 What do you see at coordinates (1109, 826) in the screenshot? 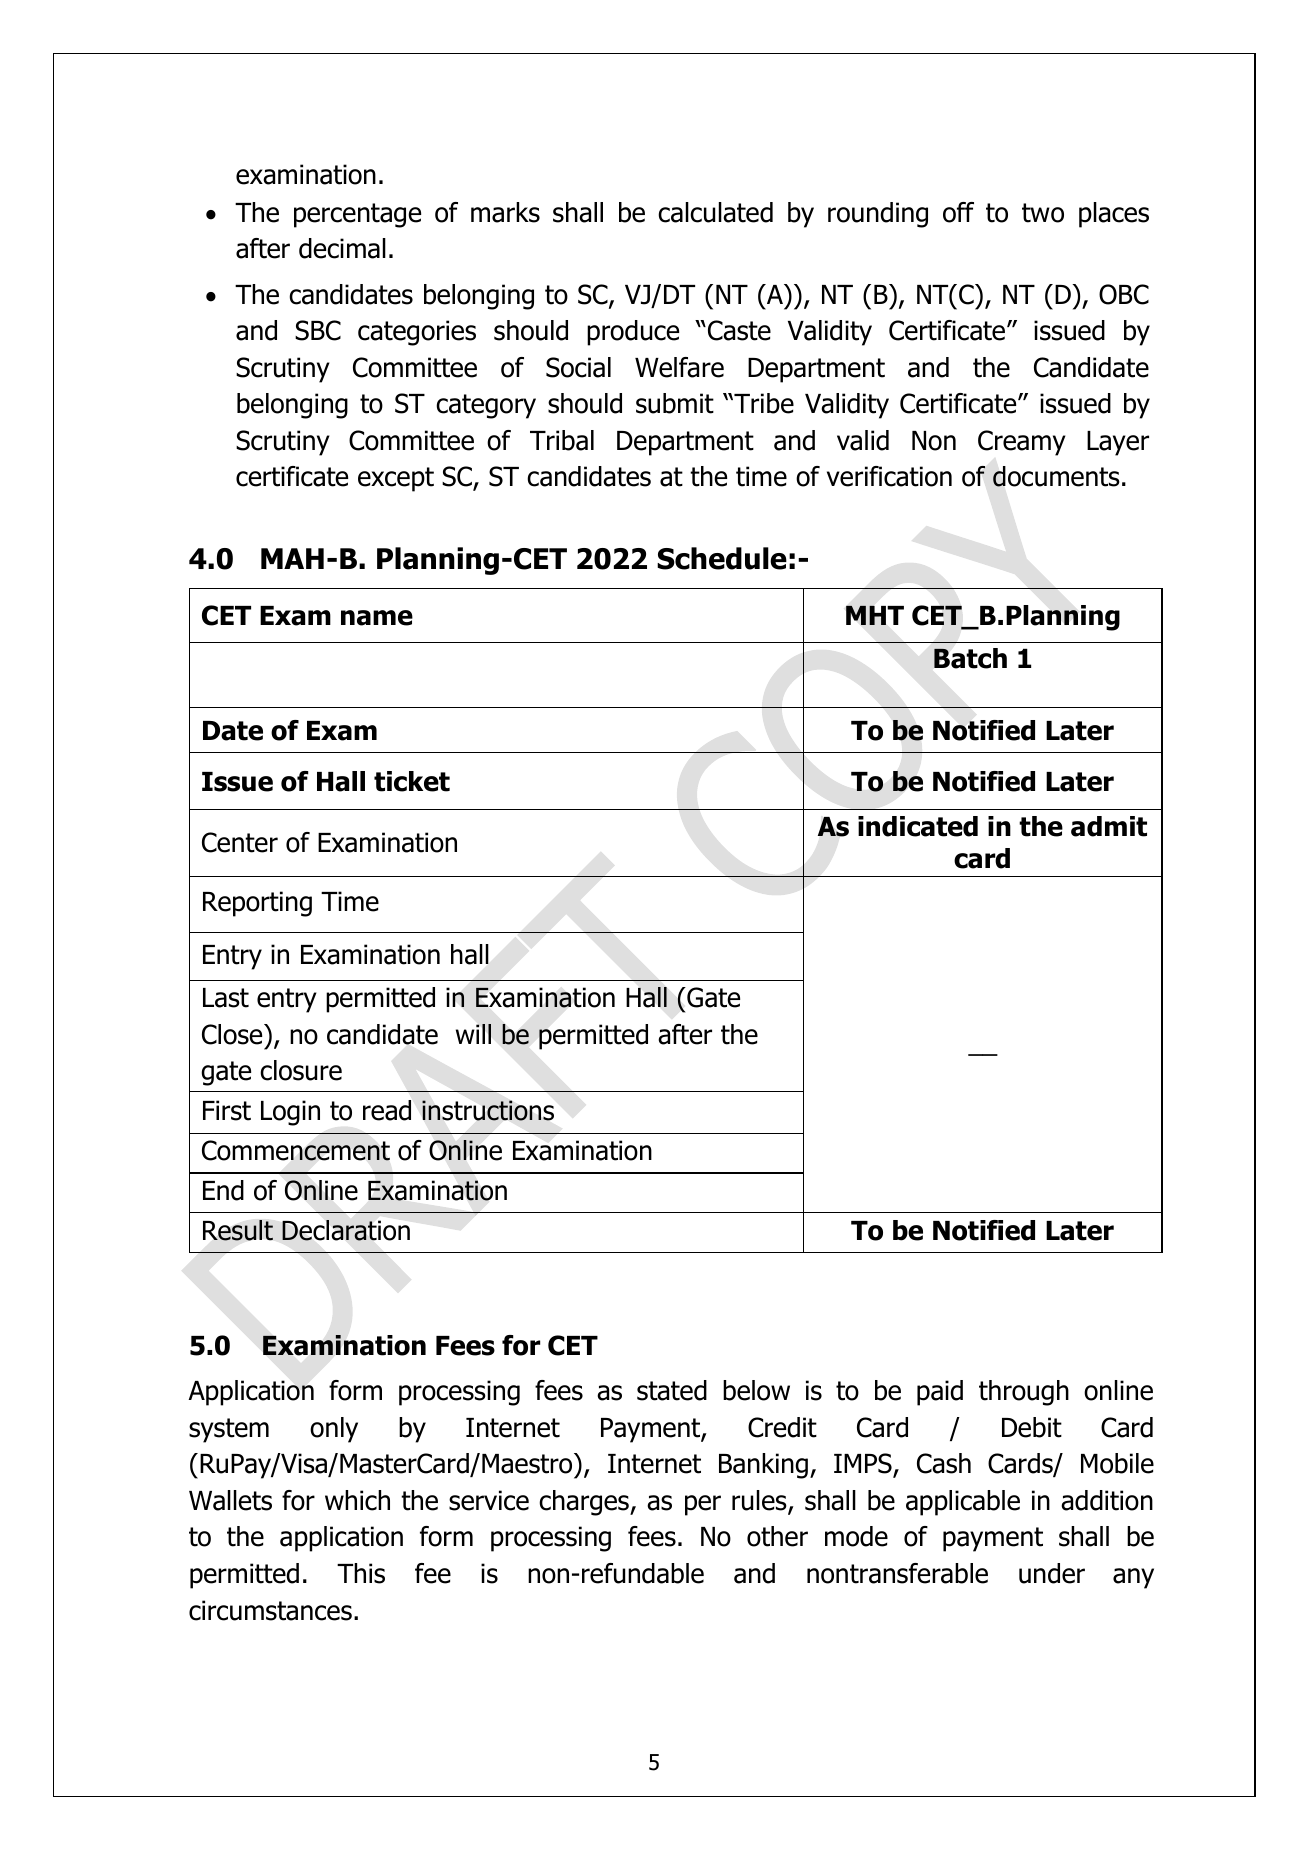
I see `admit` at bounding box center [1109, 826].
